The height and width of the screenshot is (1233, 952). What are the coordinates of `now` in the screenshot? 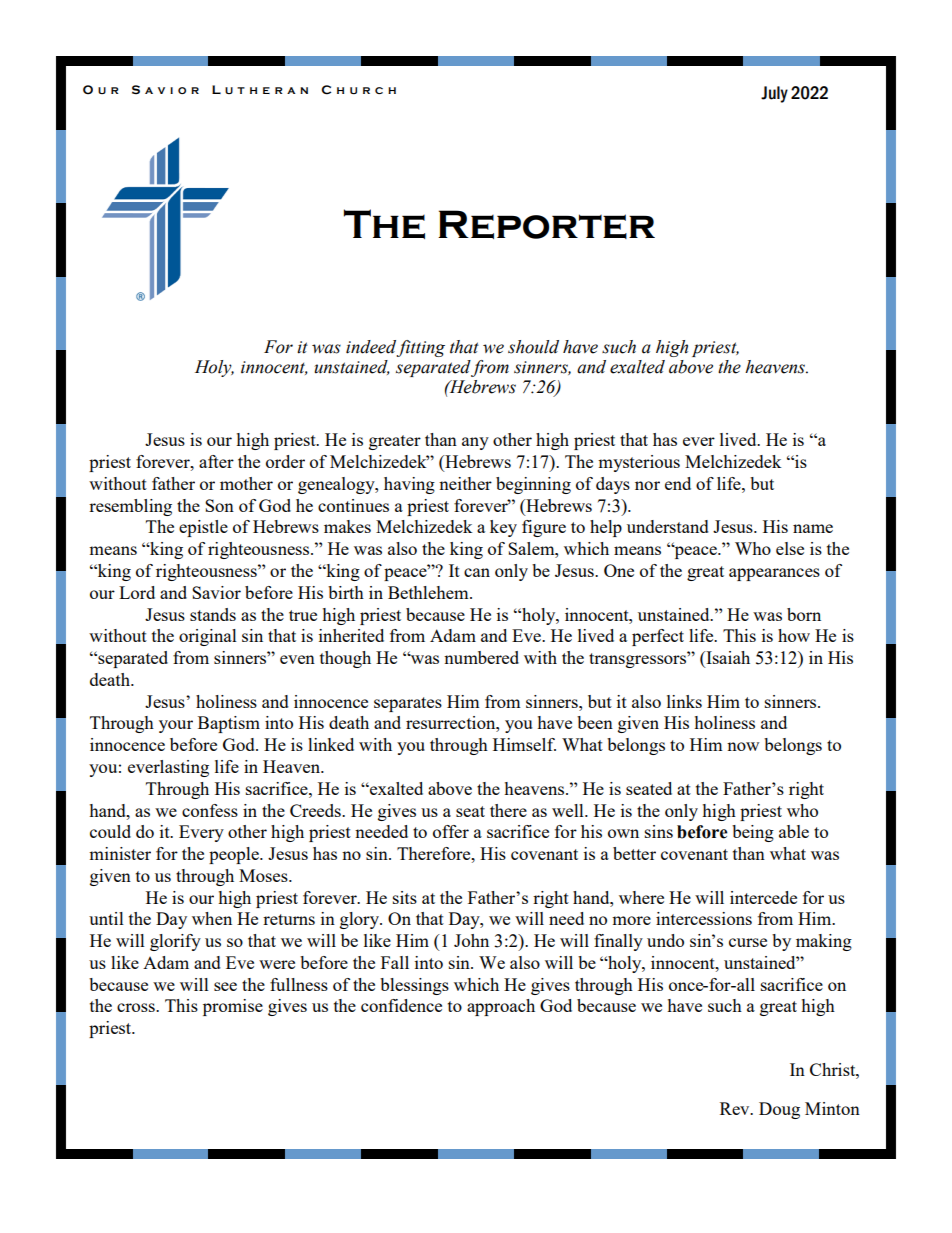 It's located at (743, 746).
